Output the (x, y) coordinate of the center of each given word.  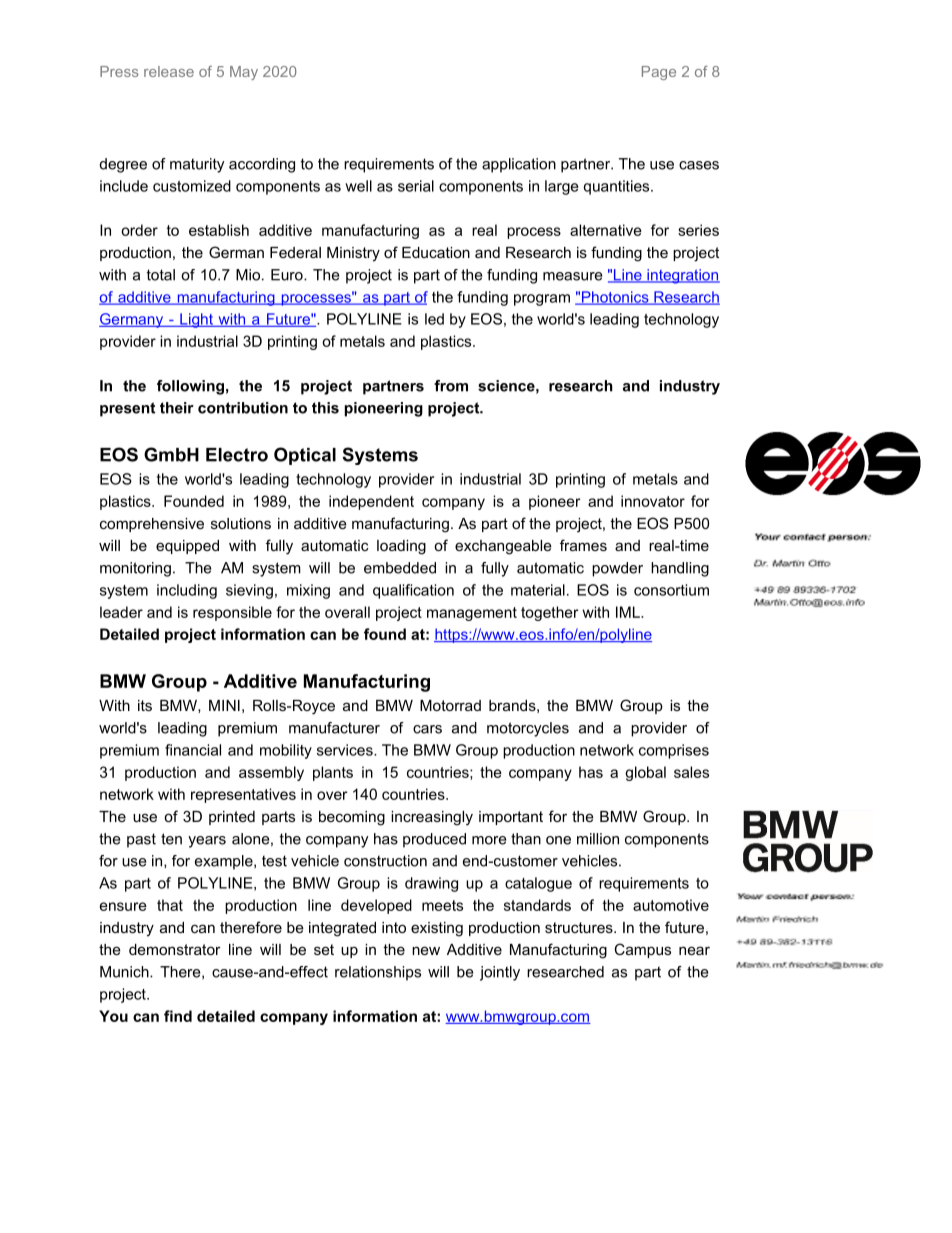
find (178, 1016)
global (645, 773)
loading (401, 547)
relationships (378, 973)
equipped (187, 547)
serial (416, 186)
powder (617, 569)
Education (436, 252)
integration (682, 276)
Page (659, 73)
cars (427, 729)
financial (193, 750)
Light (196, 320)
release (169, 71)
